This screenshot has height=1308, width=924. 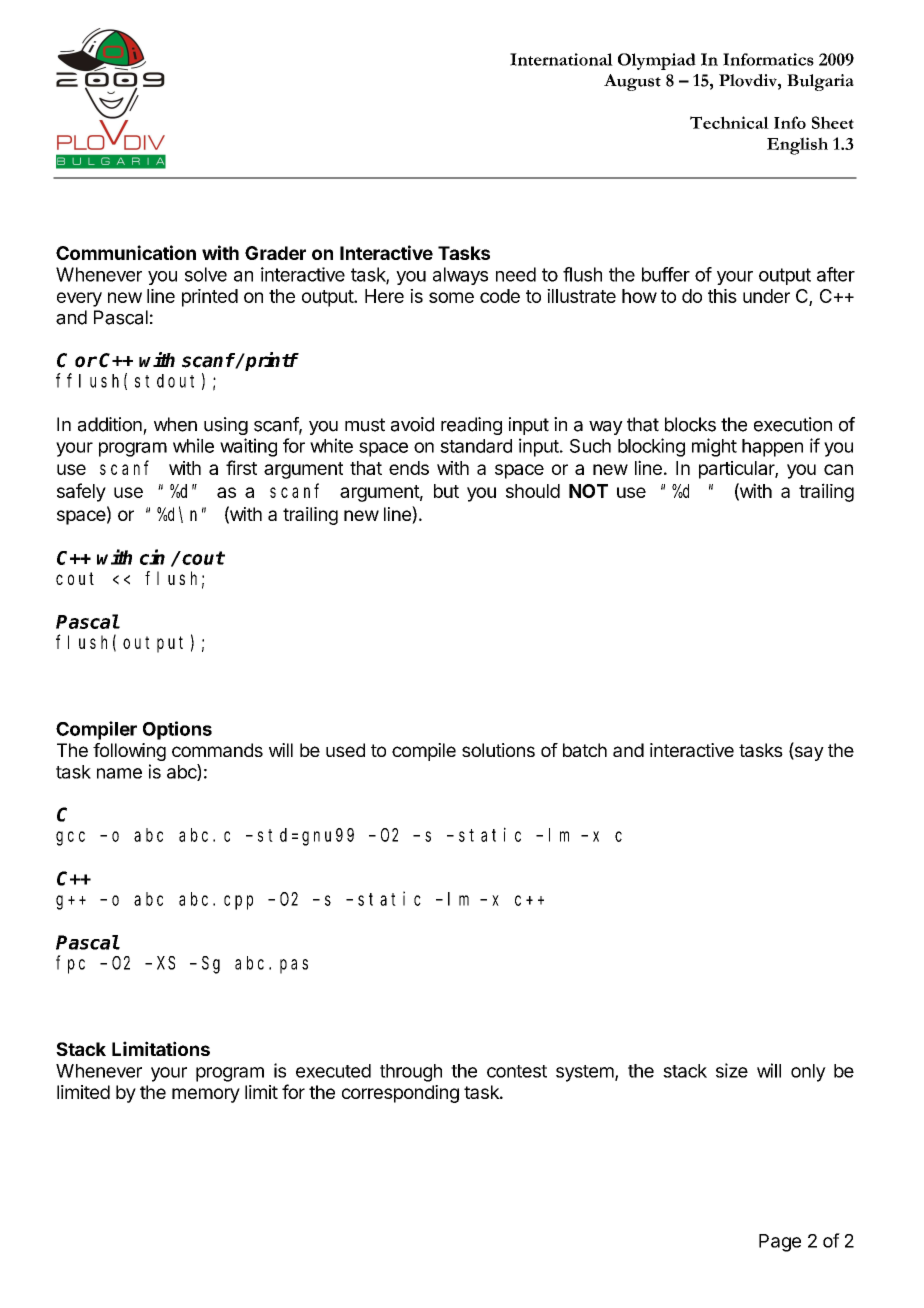 I want to click on corresponding, so click(x=400, y=1094).
